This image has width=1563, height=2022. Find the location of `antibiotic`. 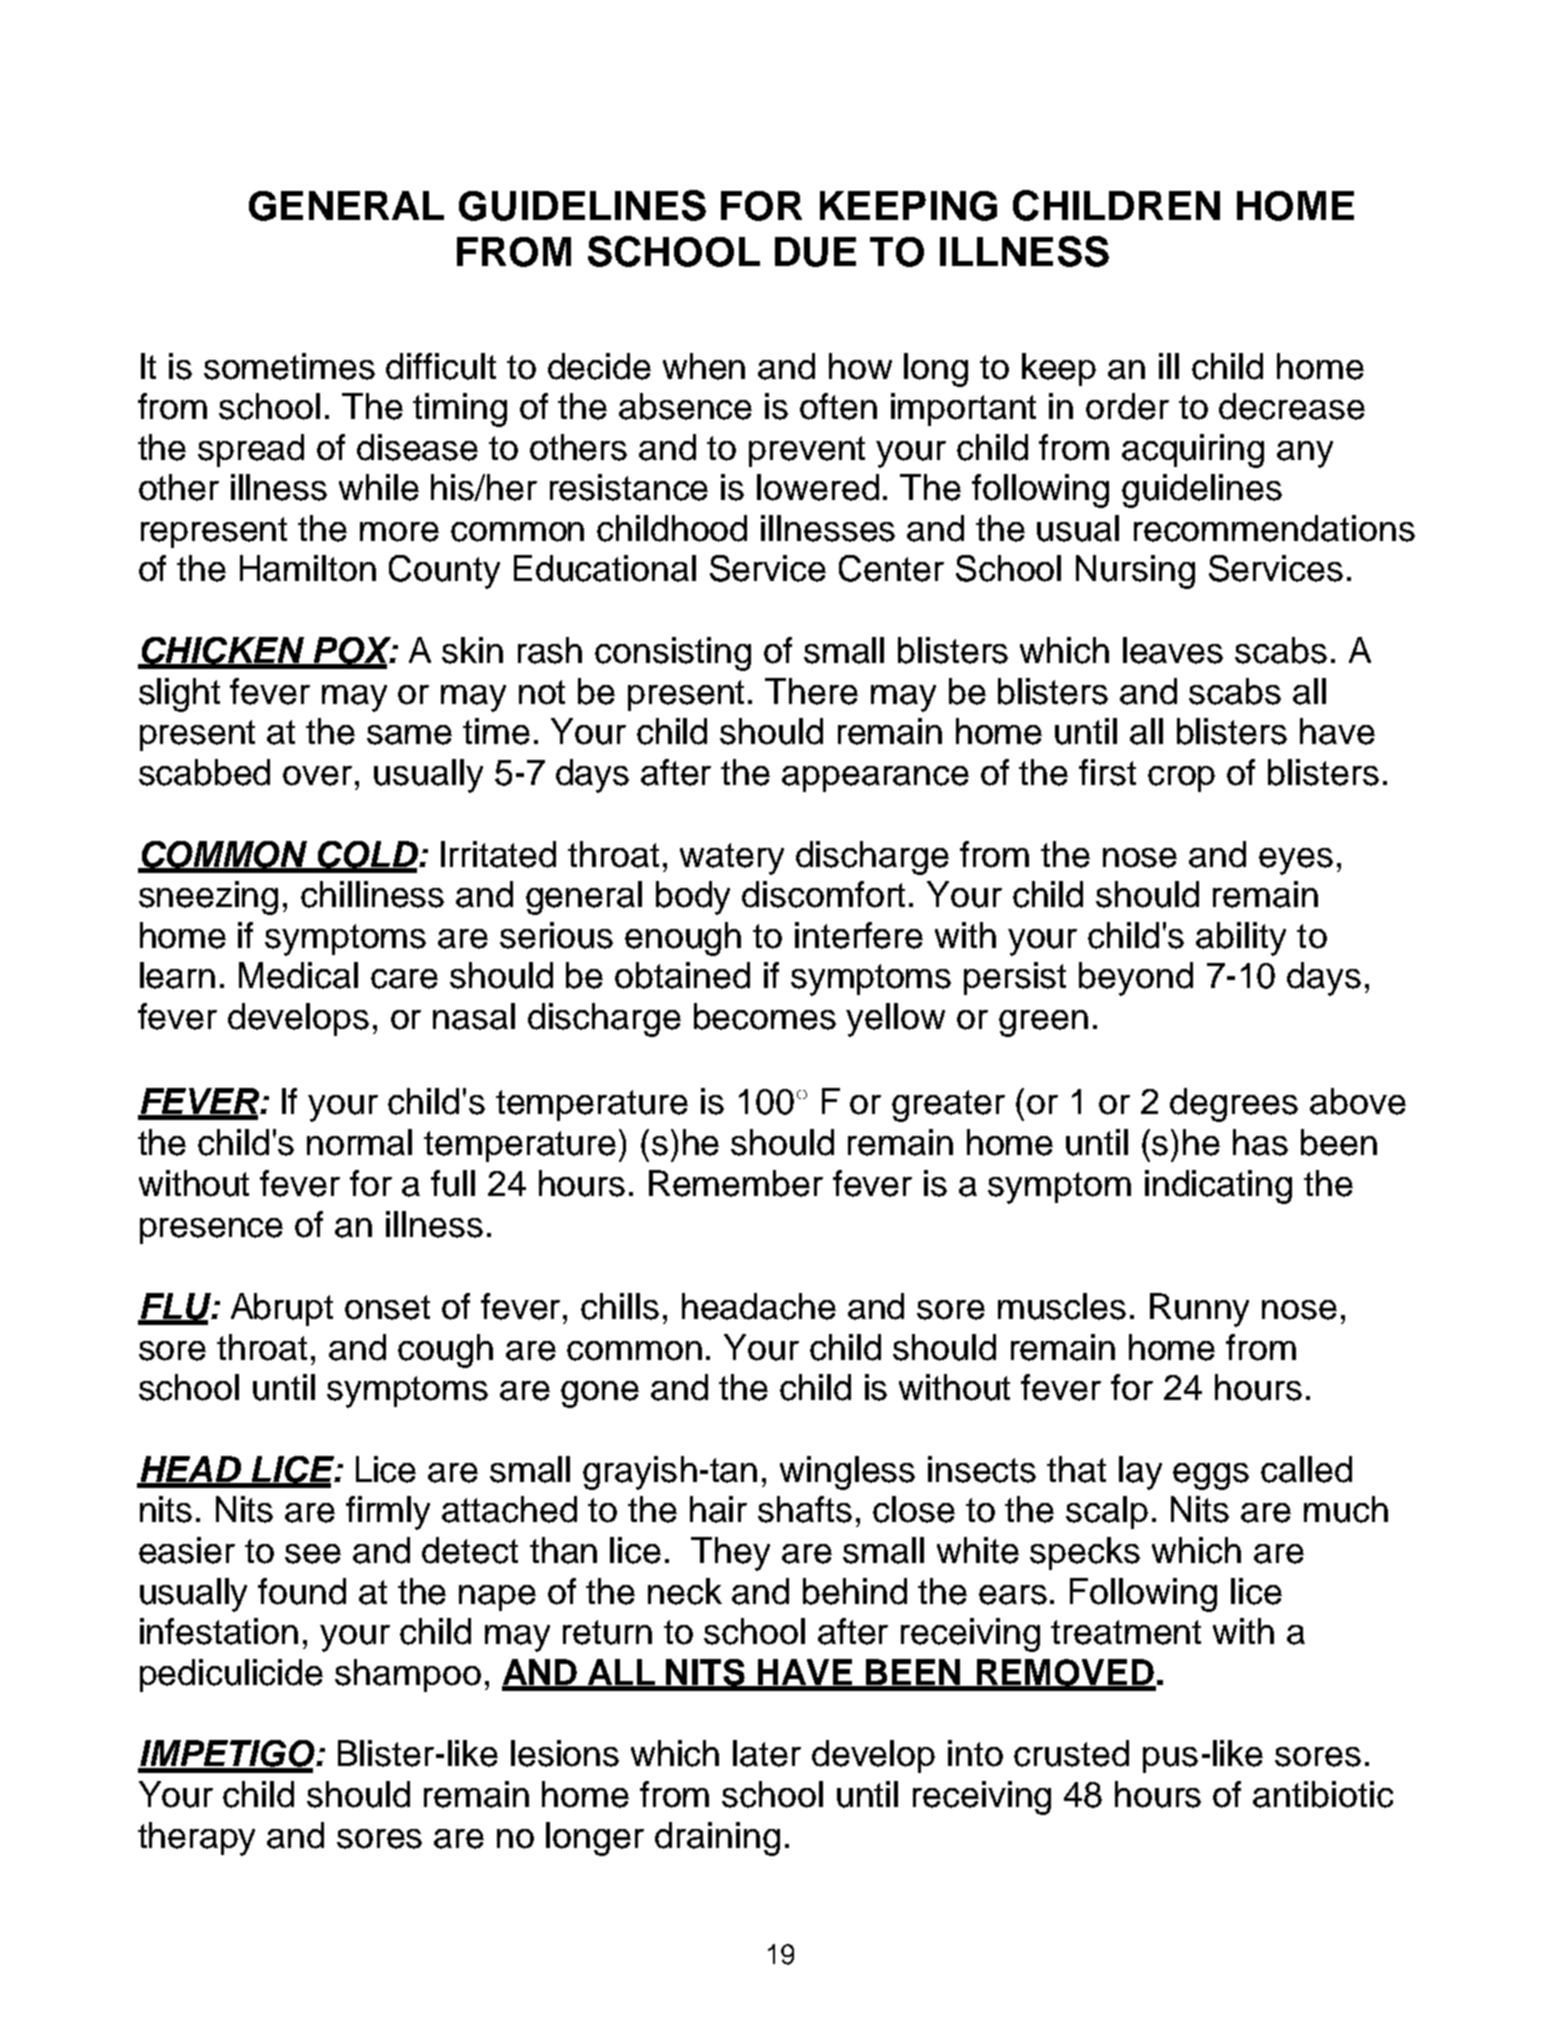

antibiotic is located at coordinates (1323, 1794).
